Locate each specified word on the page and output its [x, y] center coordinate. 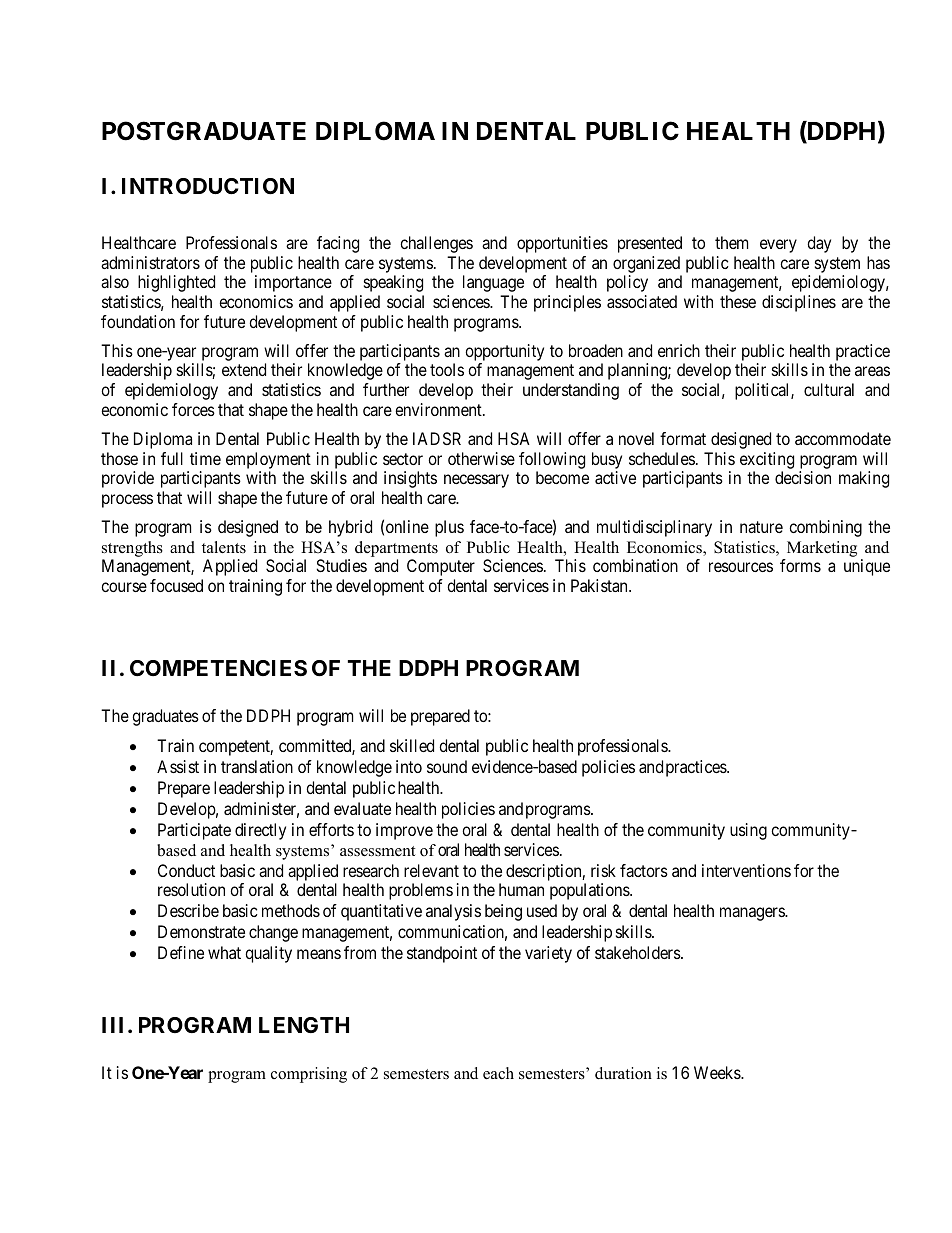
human [521, 889]
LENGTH [304, 1025]
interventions [746, 870]
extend [244, 369]
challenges [436, 244]
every [778, 246]
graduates [165, 717]
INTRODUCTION [208, 186]
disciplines [799, 303]
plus [449, 528]
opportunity [504, 352]
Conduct [186, 870]
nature [761, 527]
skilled [412, 745]
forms [800, 565]
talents [224, 547]
